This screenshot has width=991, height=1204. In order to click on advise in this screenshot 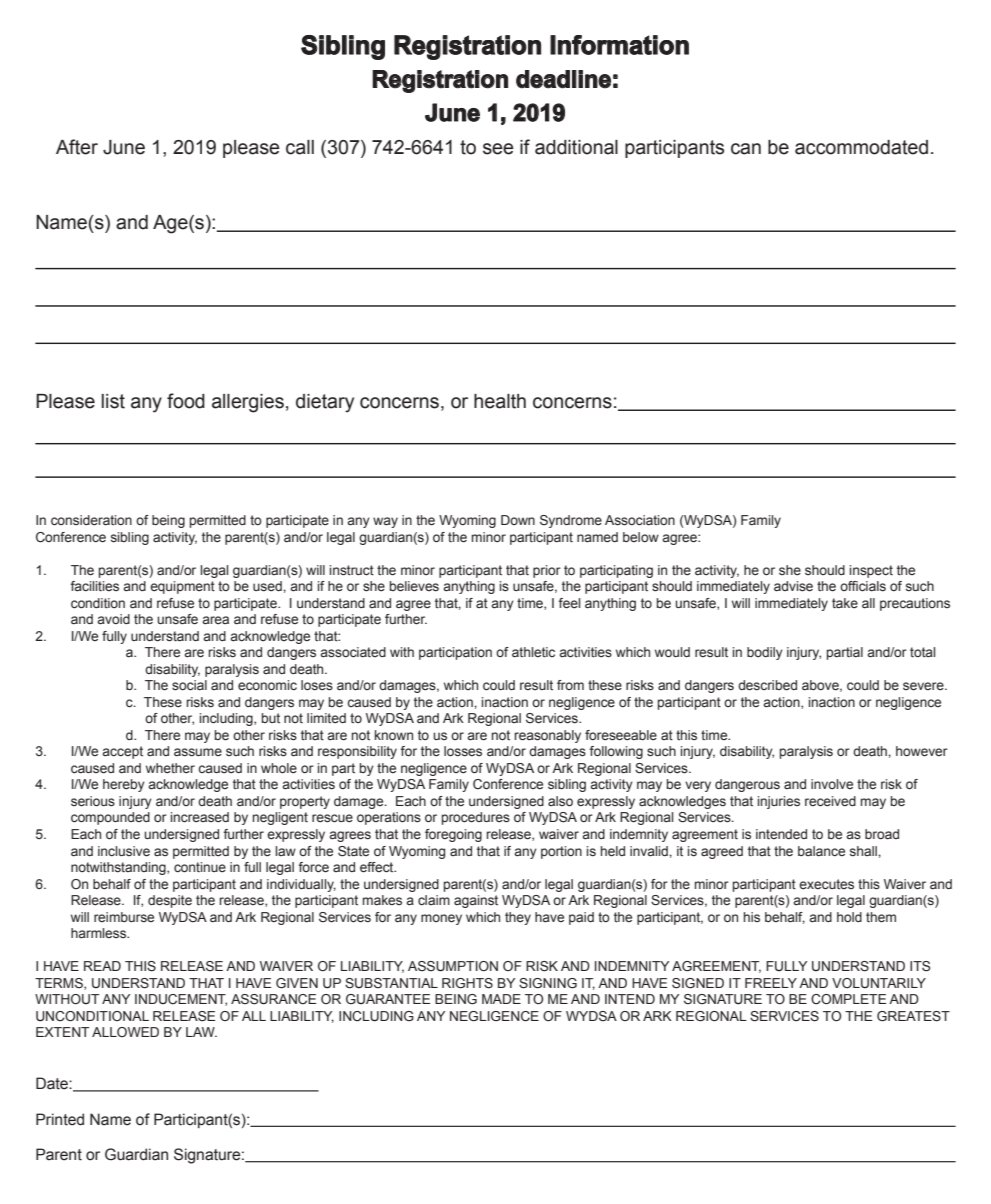, I will do `click(793, 586)`.
